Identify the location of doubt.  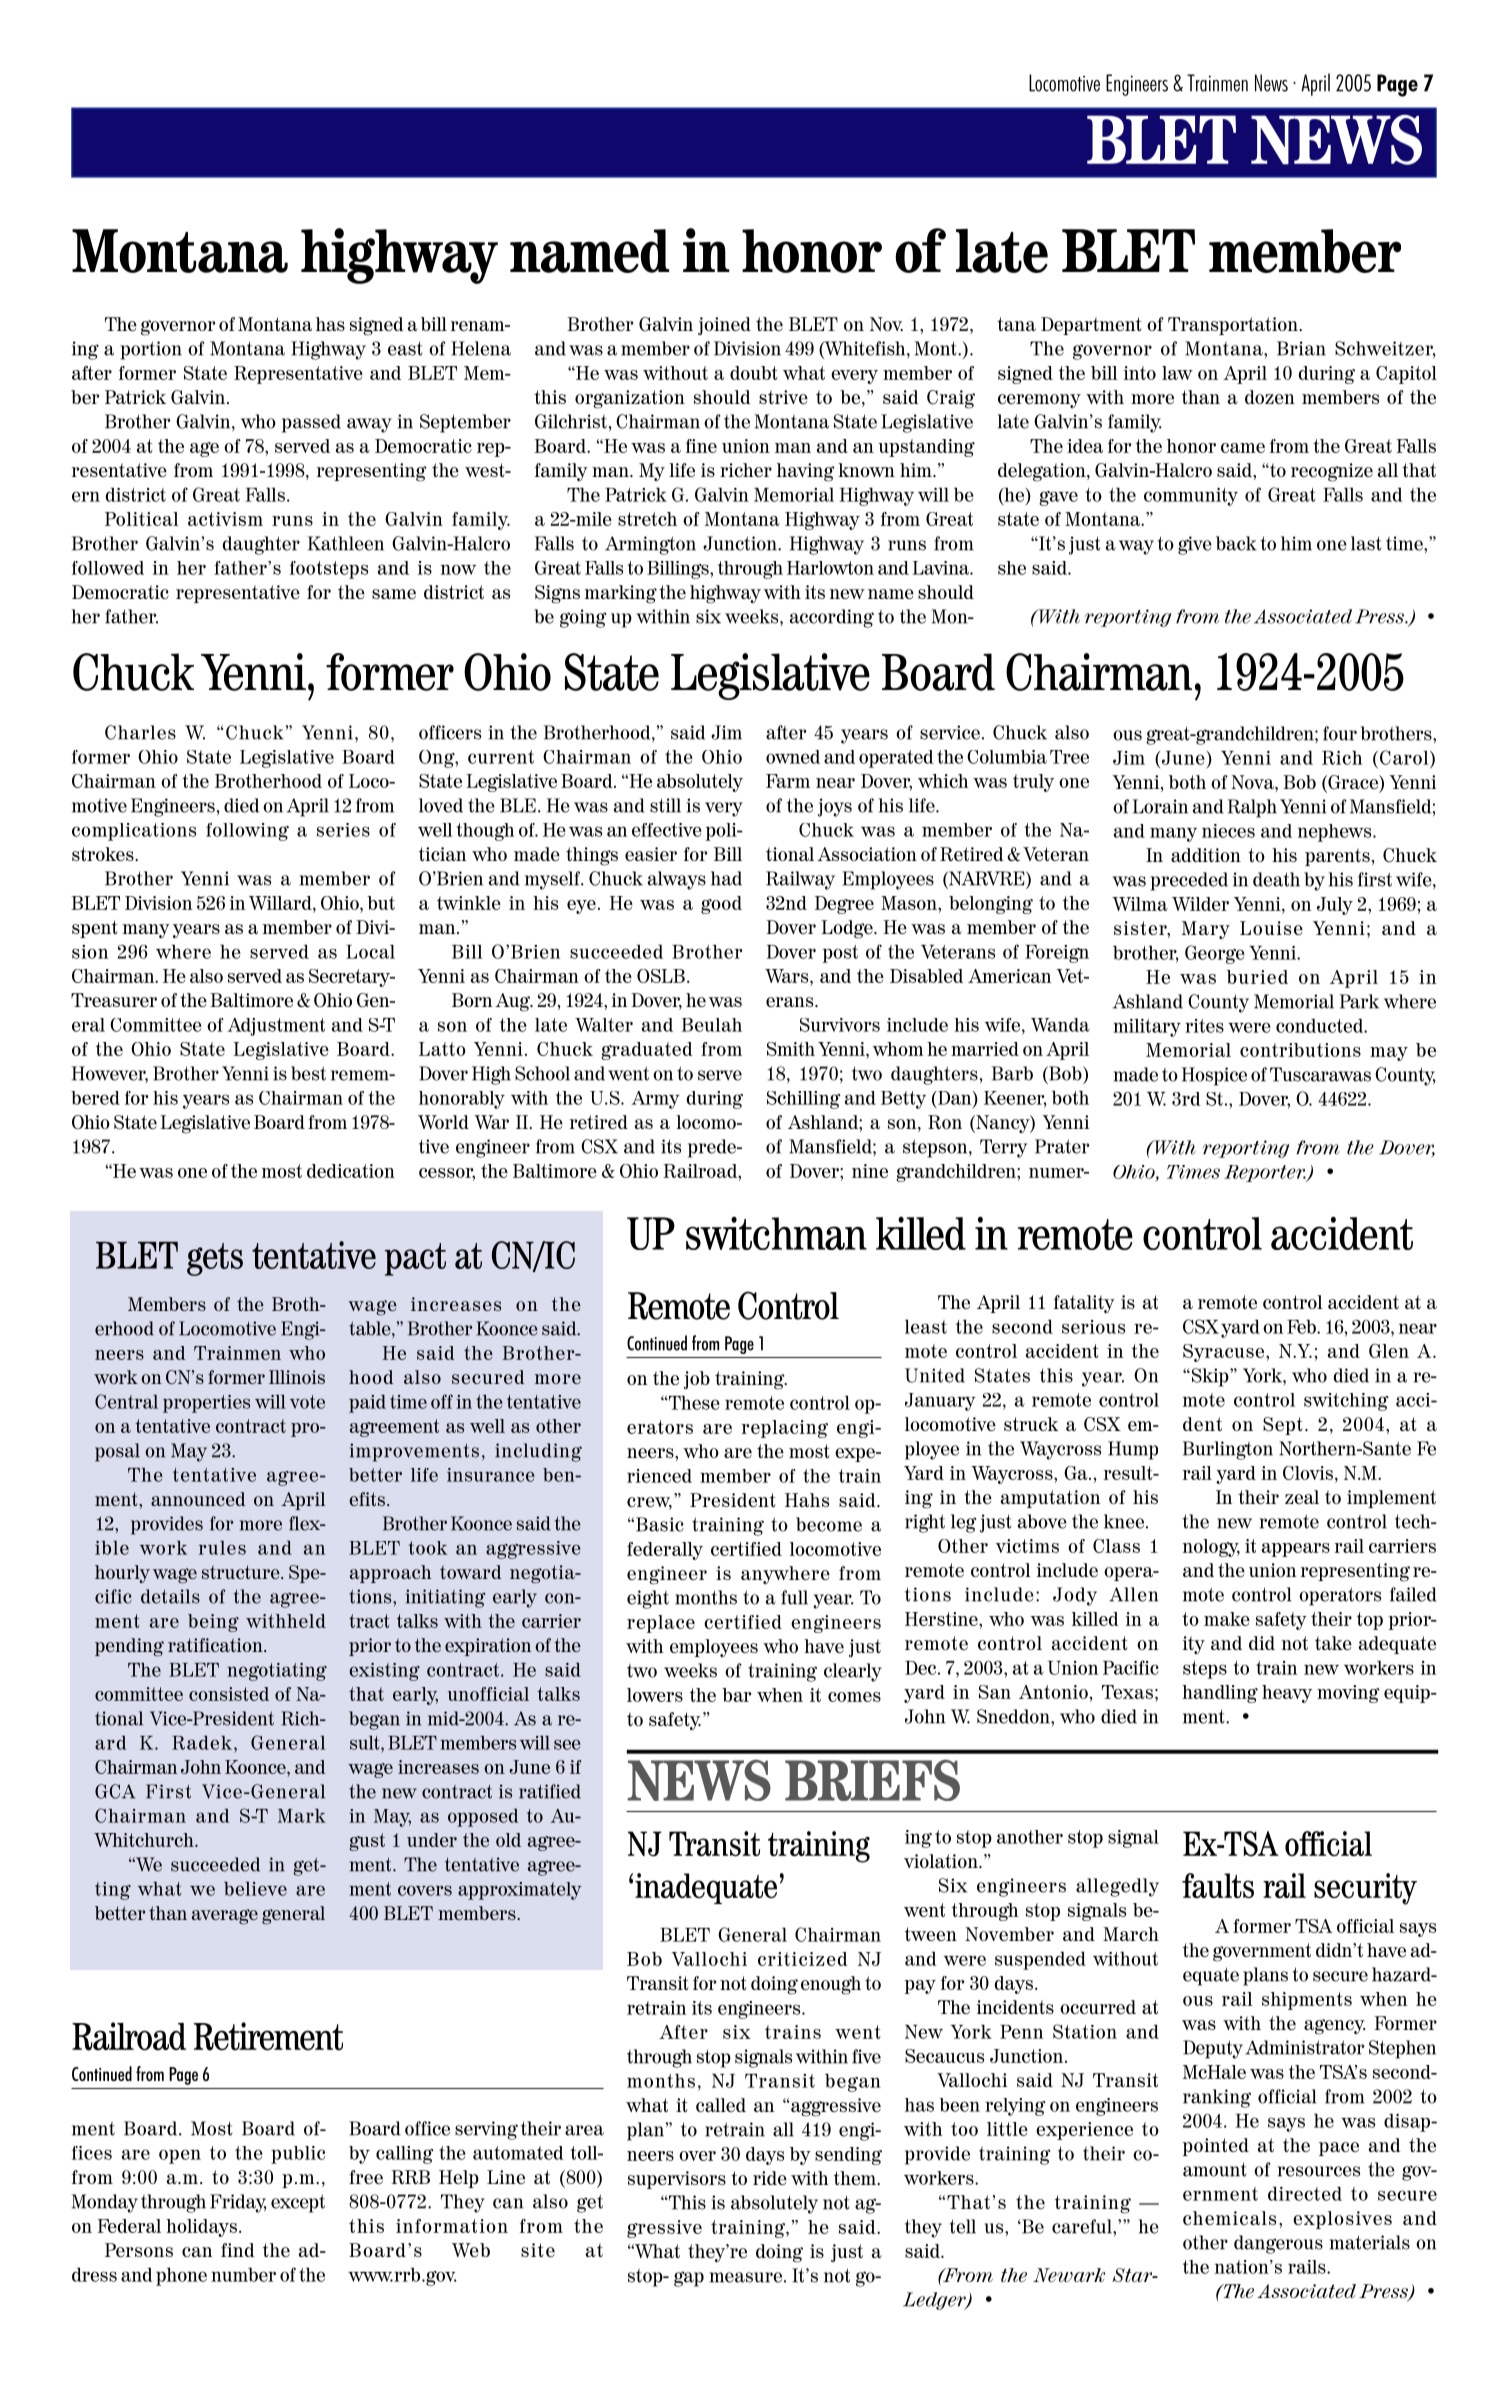
(754, 373).
